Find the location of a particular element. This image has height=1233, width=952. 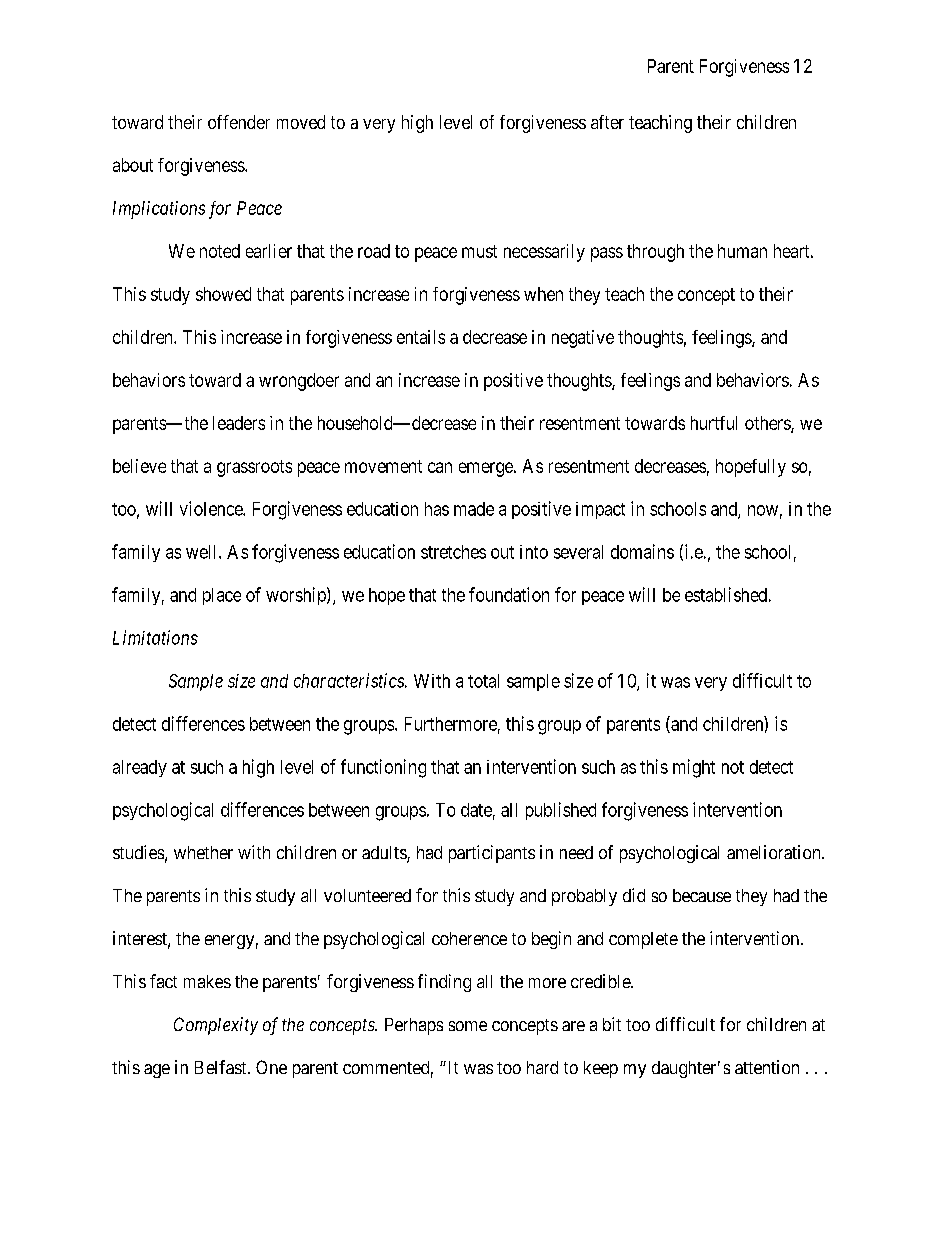

attention is located at coordinates (767, 1067).
